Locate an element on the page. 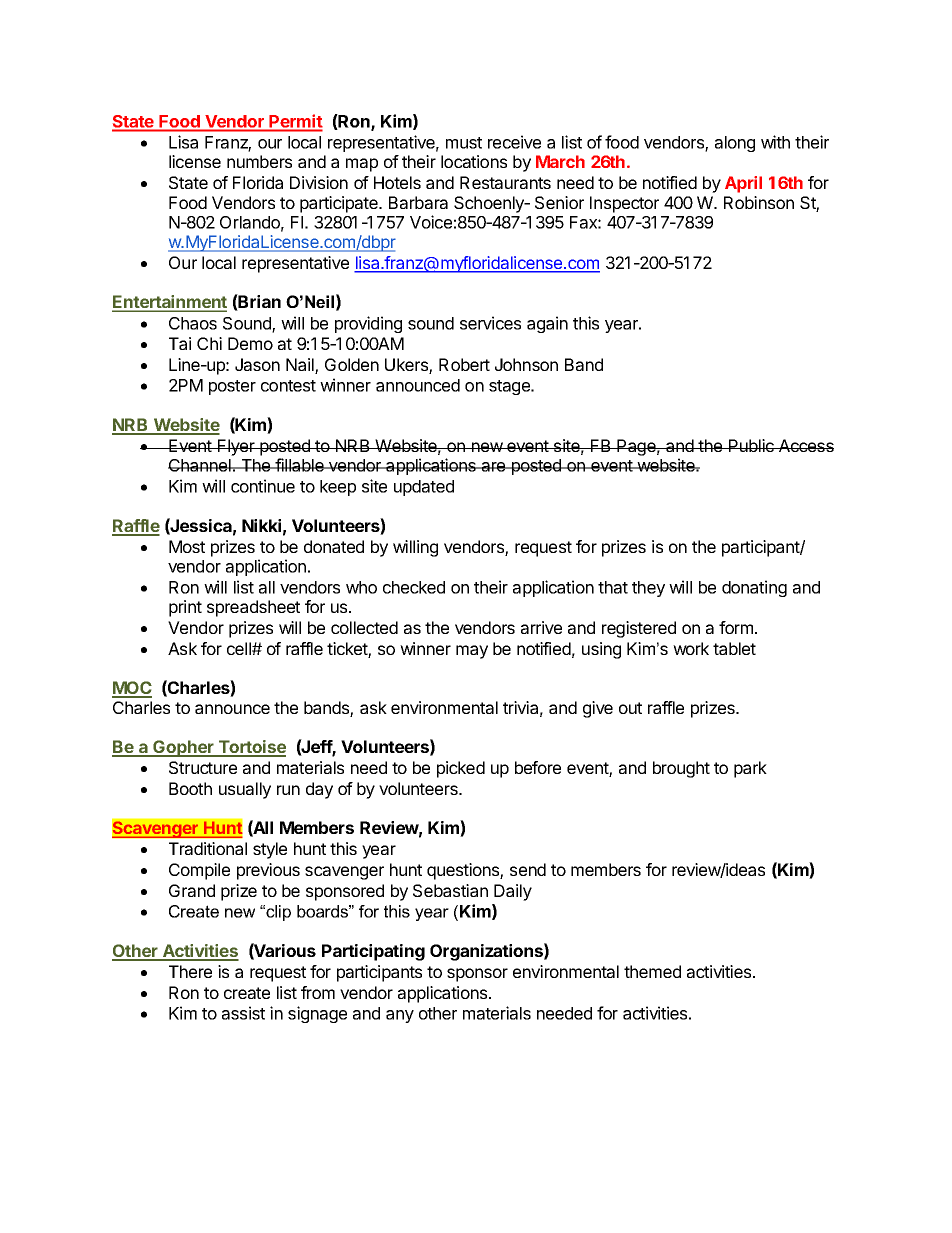 Image resolution: width=952 pixels, height=1233 pixels. Flyer is located at coordinates (236, 447).
